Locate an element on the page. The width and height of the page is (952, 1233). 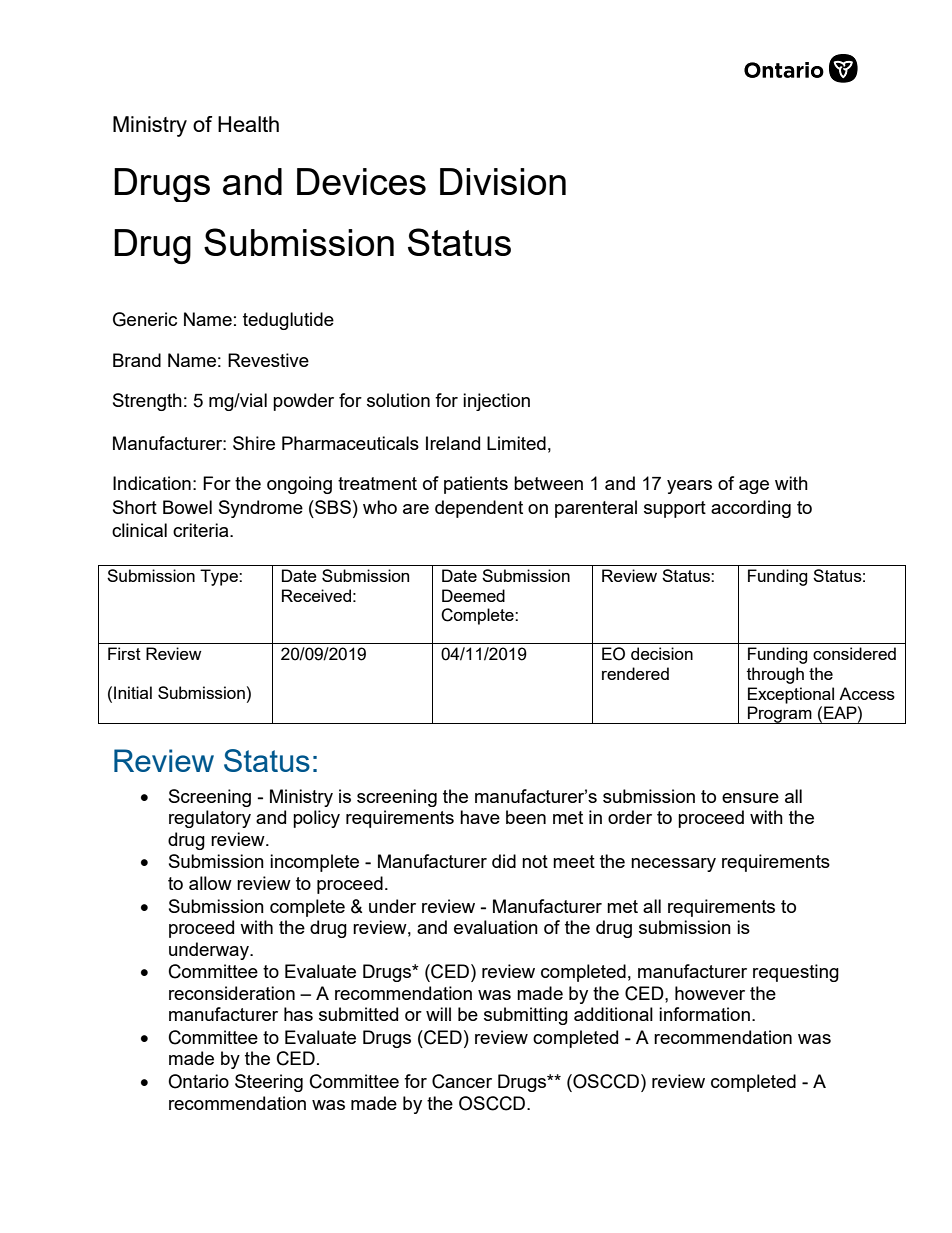
Deemed is located at coordinates (473, 595).
